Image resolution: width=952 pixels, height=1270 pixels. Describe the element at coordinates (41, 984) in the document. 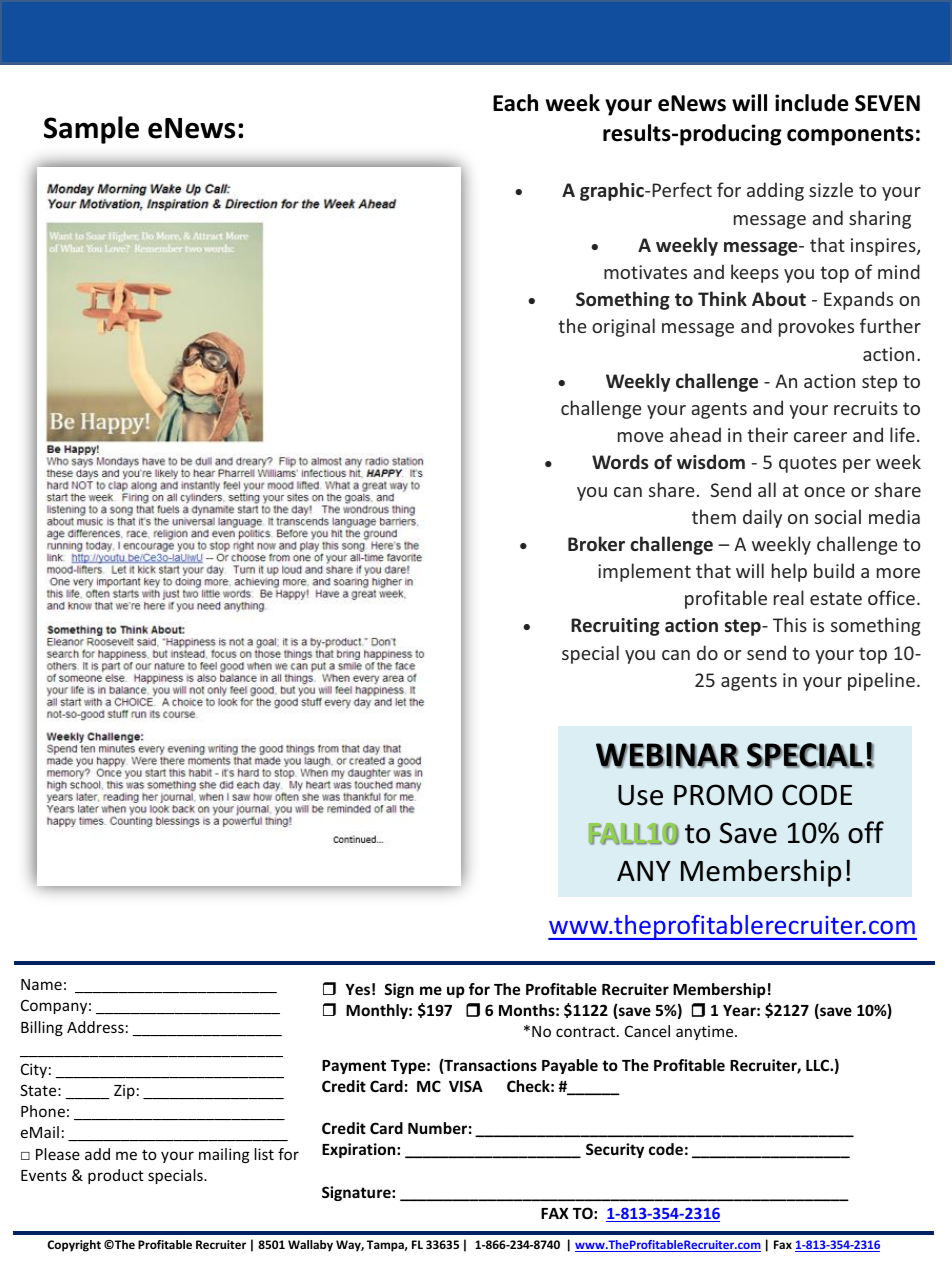

I see `Name` at that location.
